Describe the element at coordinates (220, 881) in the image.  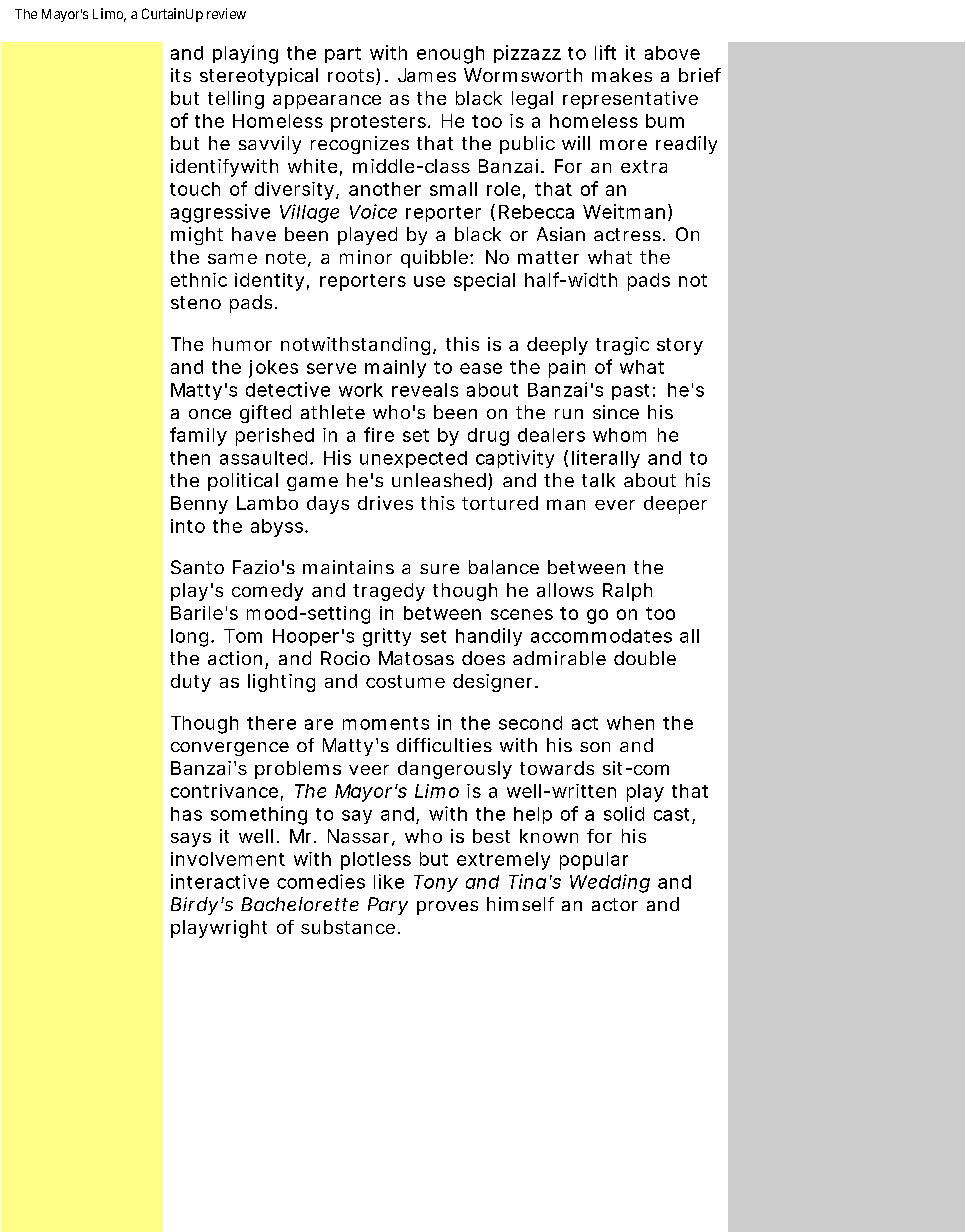
I see `interactive` at that location.
